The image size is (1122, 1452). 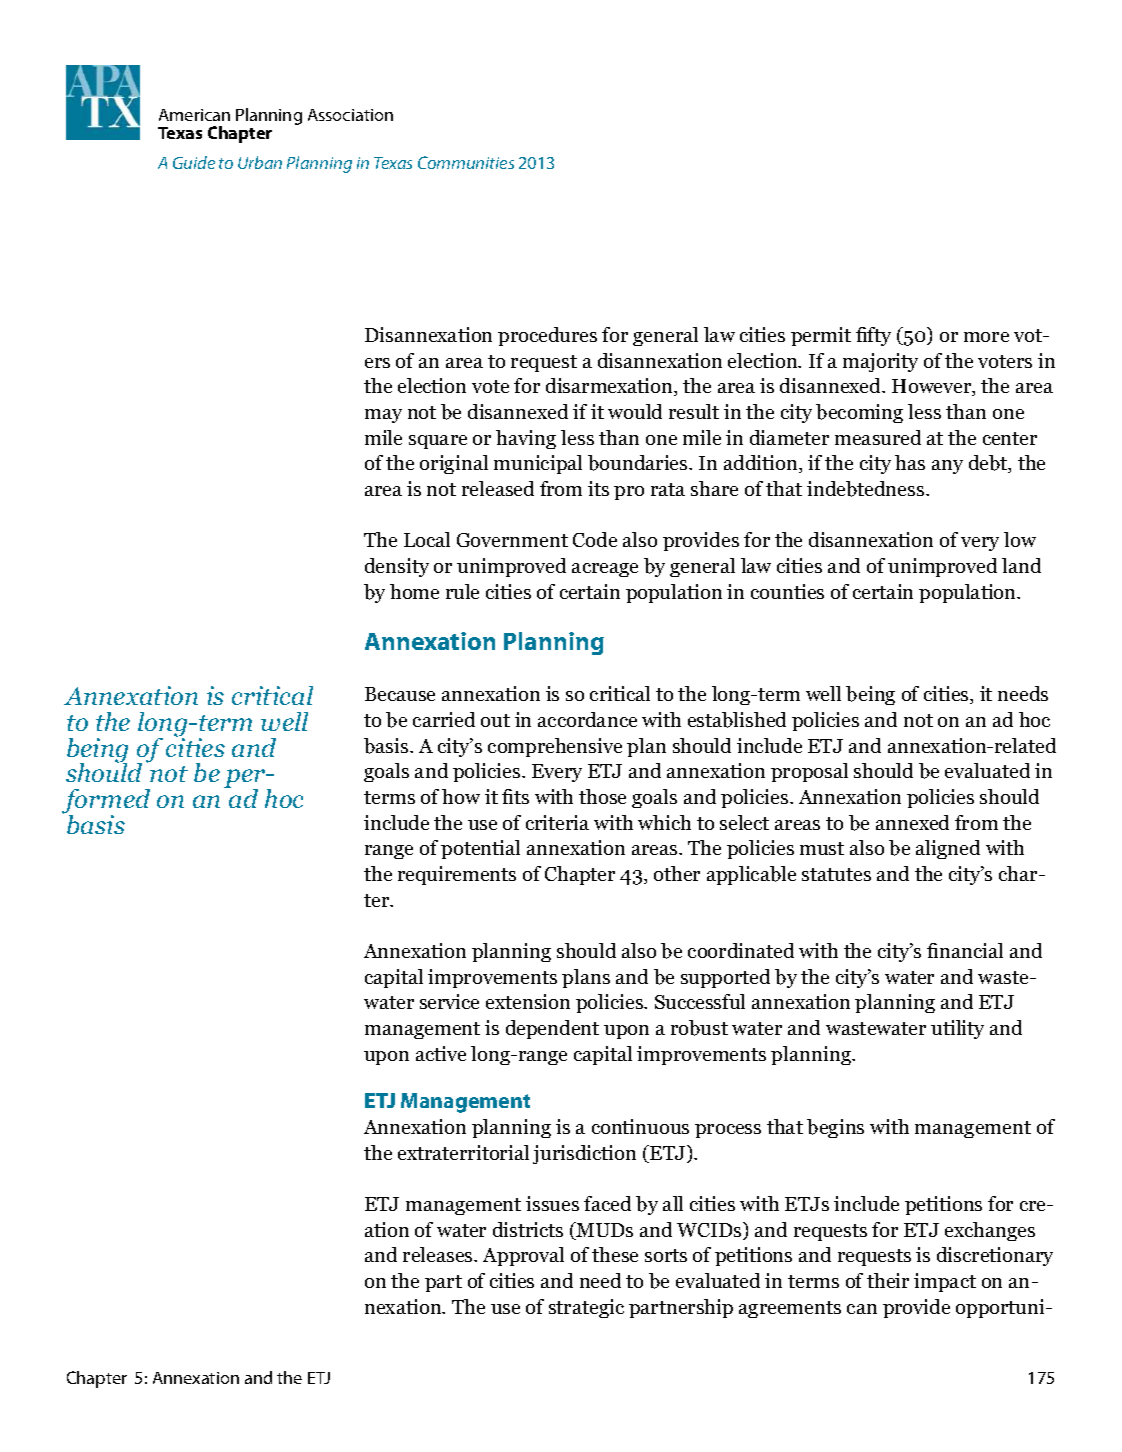 What do you see at coordinates (945, 1282) in the document?
I see `impact` at bounding box center [945, 1282].
